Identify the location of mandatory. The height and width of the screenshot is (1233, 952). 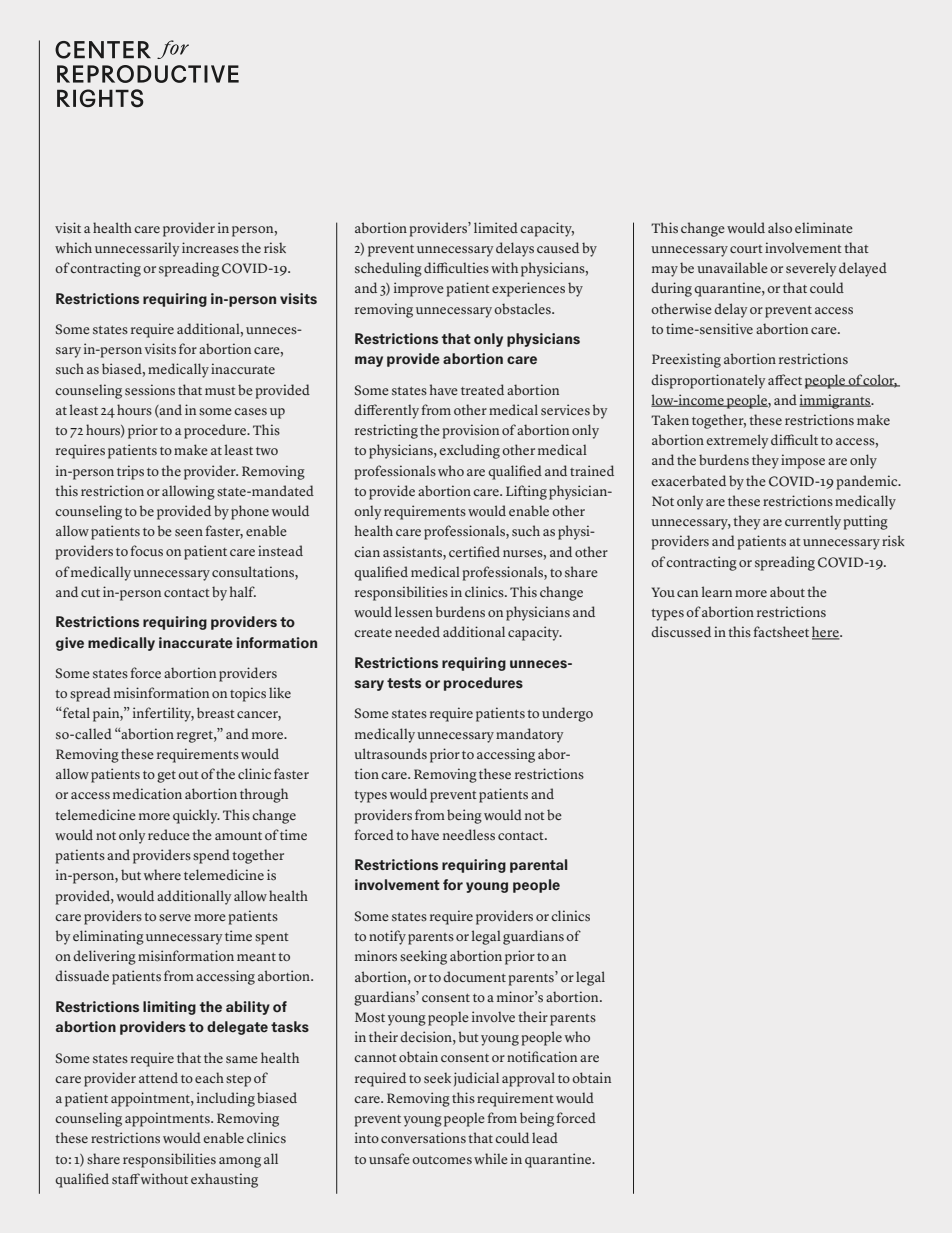
(529, 735).
